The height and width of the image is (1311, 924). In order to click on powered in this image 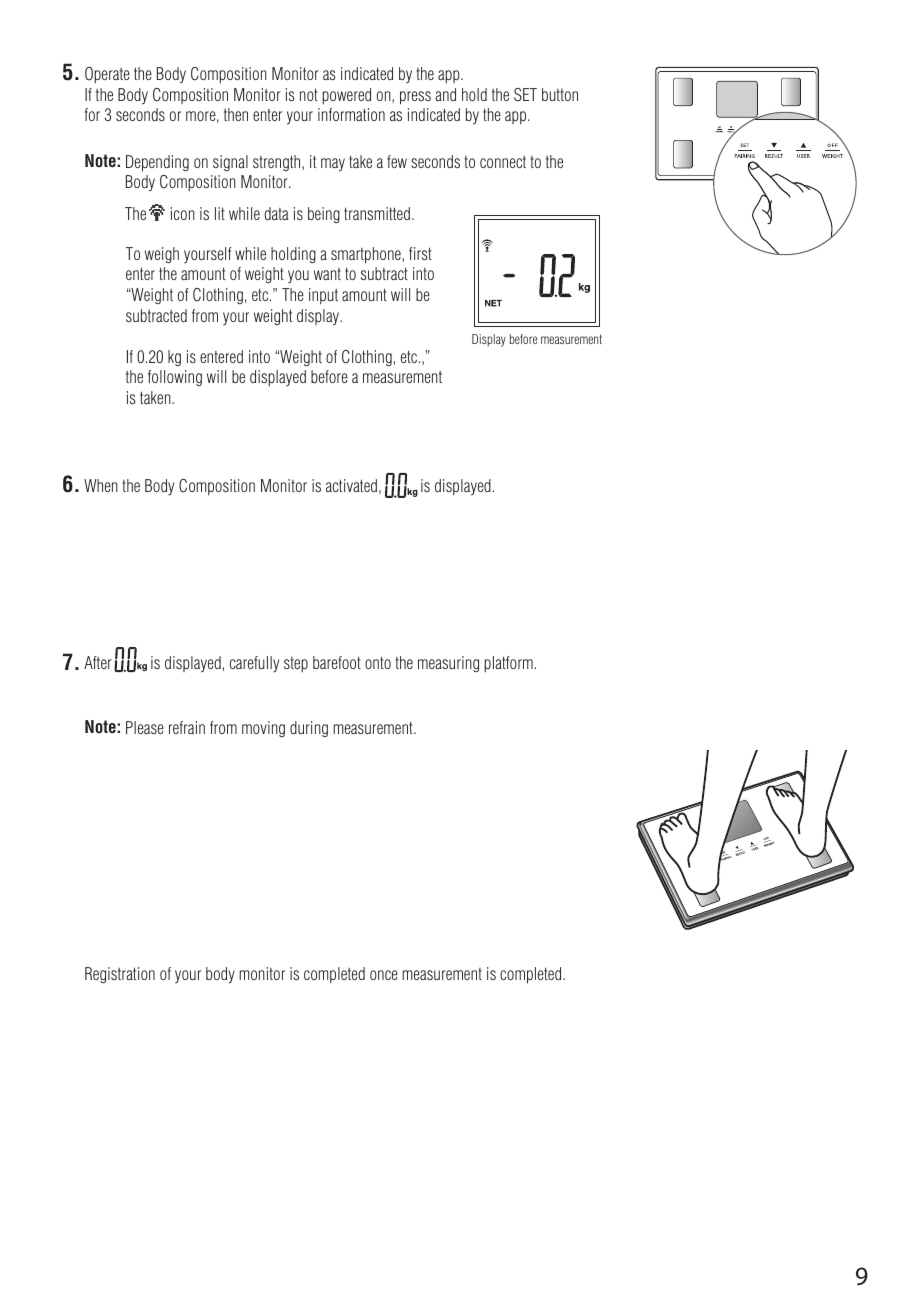, I will do `click(346, 96)`.
